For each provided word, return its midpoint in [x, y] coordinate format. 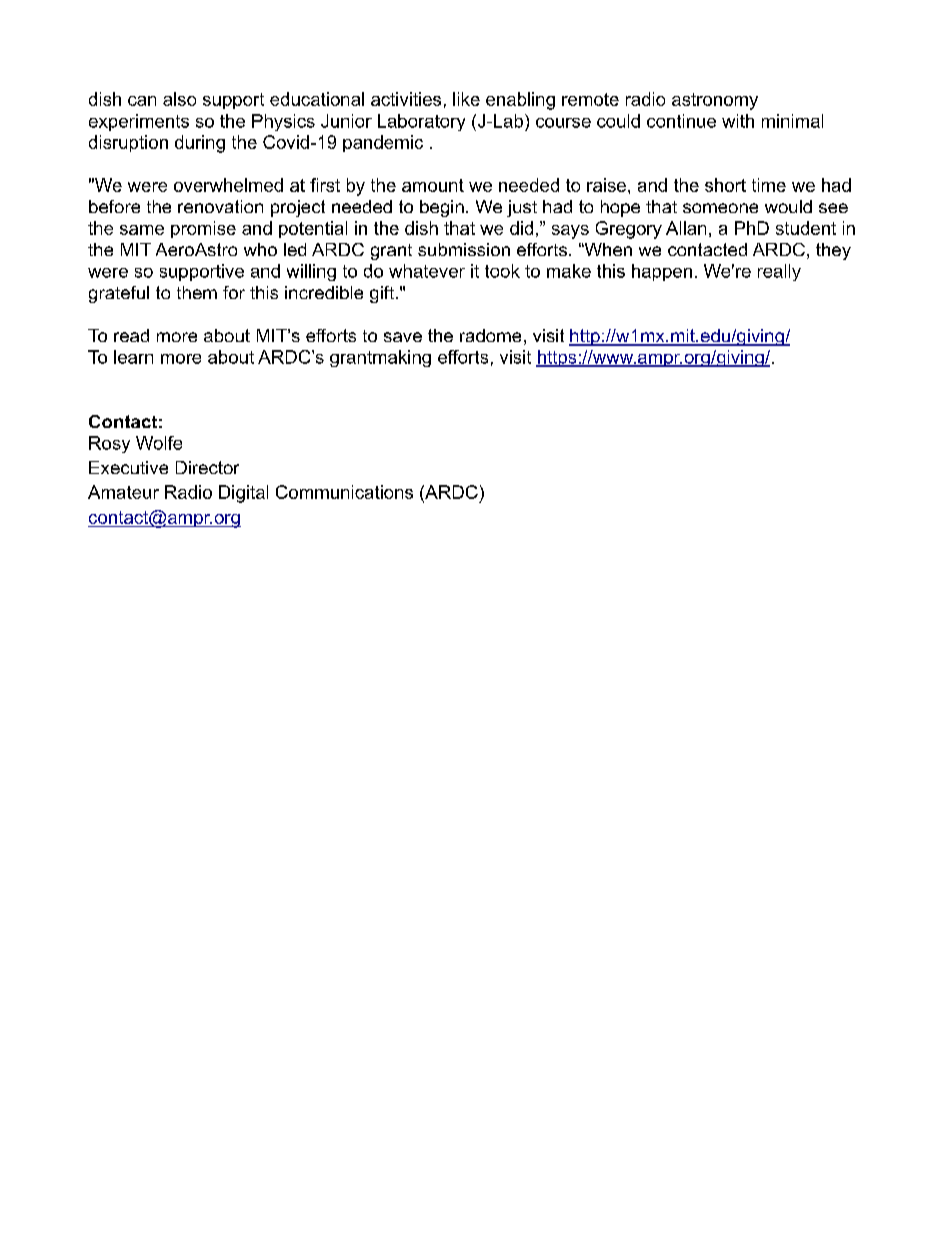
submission [464, 249]
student [806, 228]
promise [203, 229]
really [779, 272]
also [179, 99]
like [466, 99]
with [738, 121]
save [403, 337]
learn [133, 357]
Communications [344, 492]
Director [207, 467]
